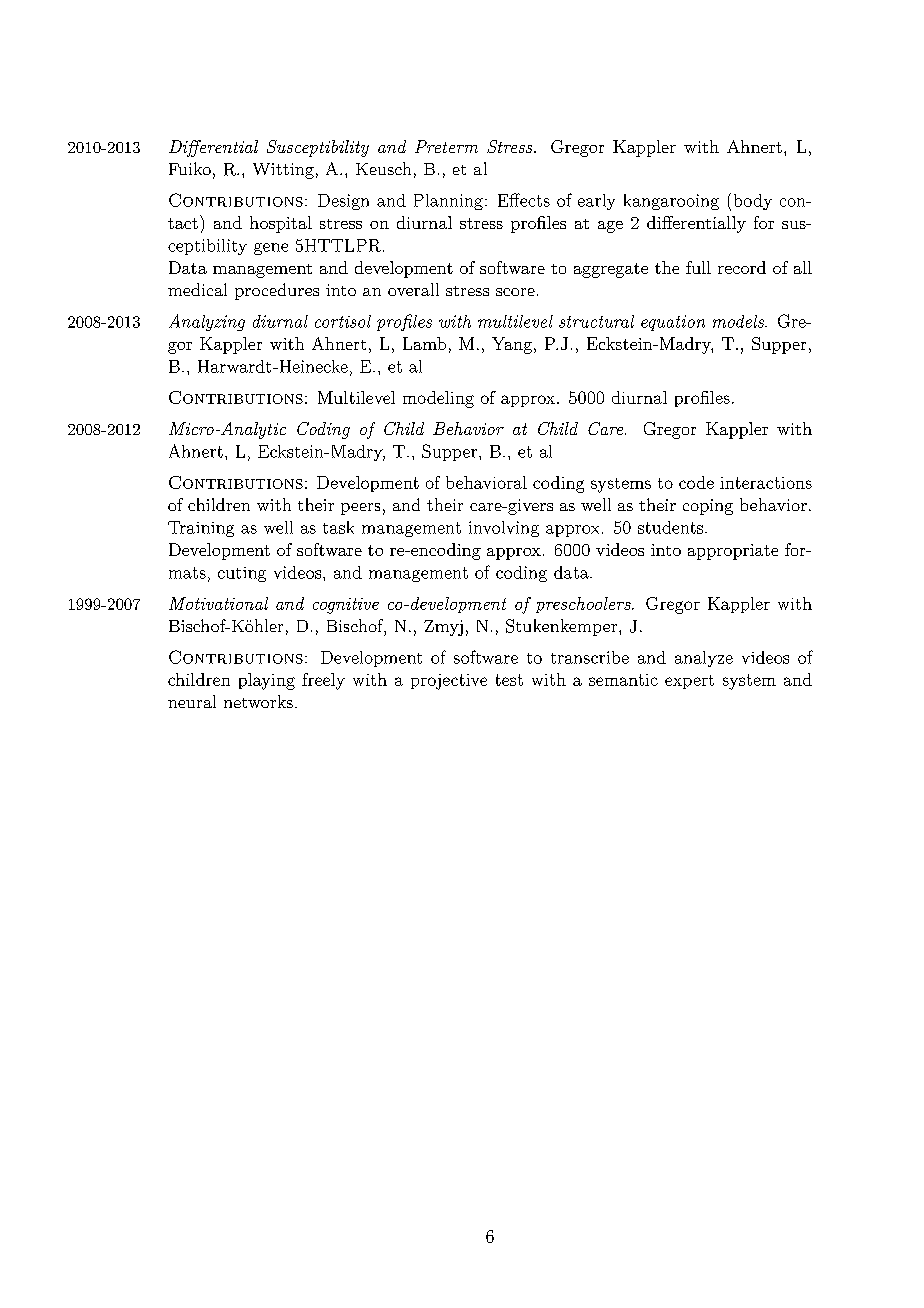 This screenshot has width=924, height=1308. What do you see at coordinates (673, 323) in the screenshot?
I see `equation` at bounding box center [673, 323].
